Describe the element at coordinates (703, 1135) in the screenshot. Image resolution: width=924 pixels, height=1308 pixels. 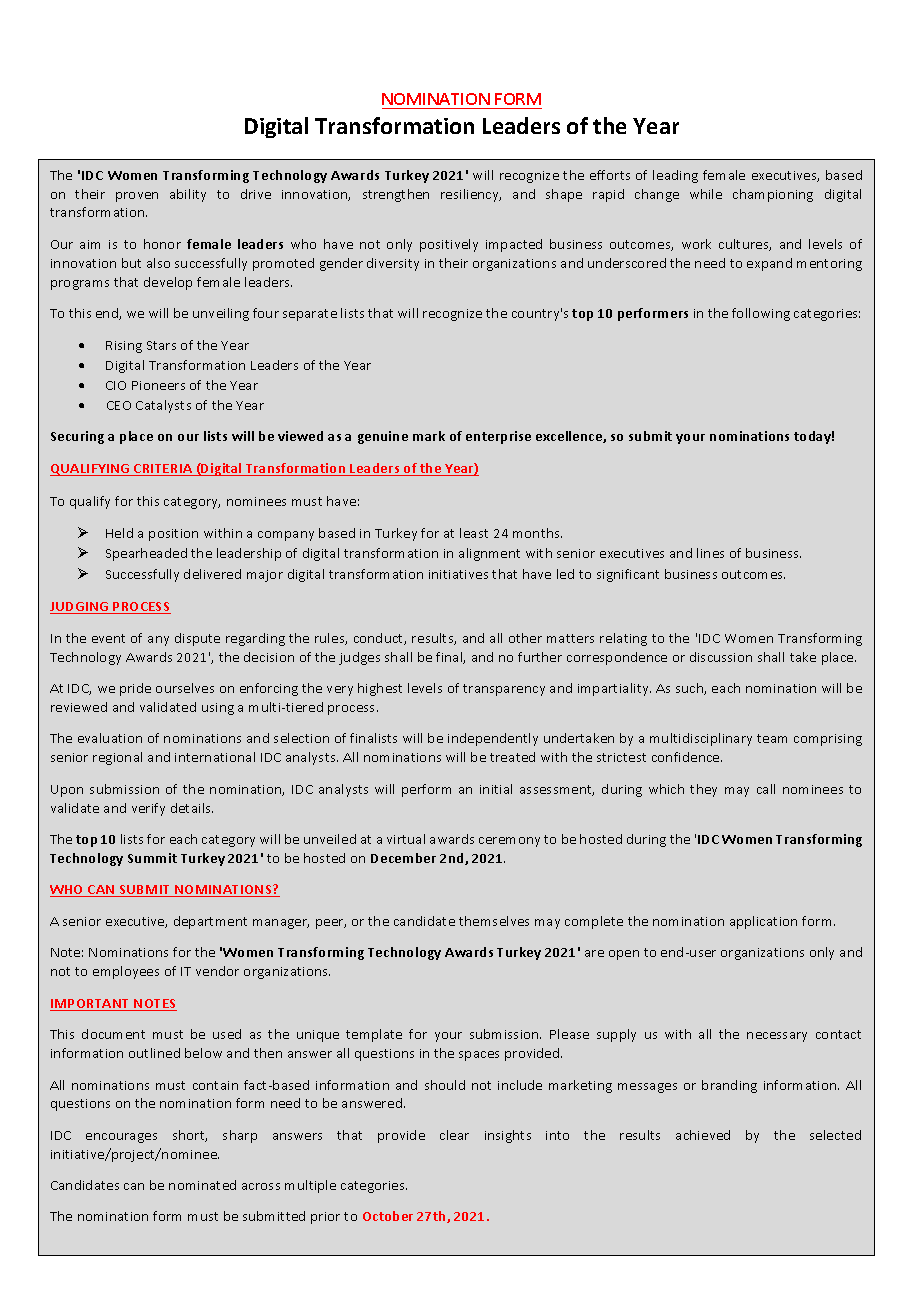
I see `achieved` at that location.
